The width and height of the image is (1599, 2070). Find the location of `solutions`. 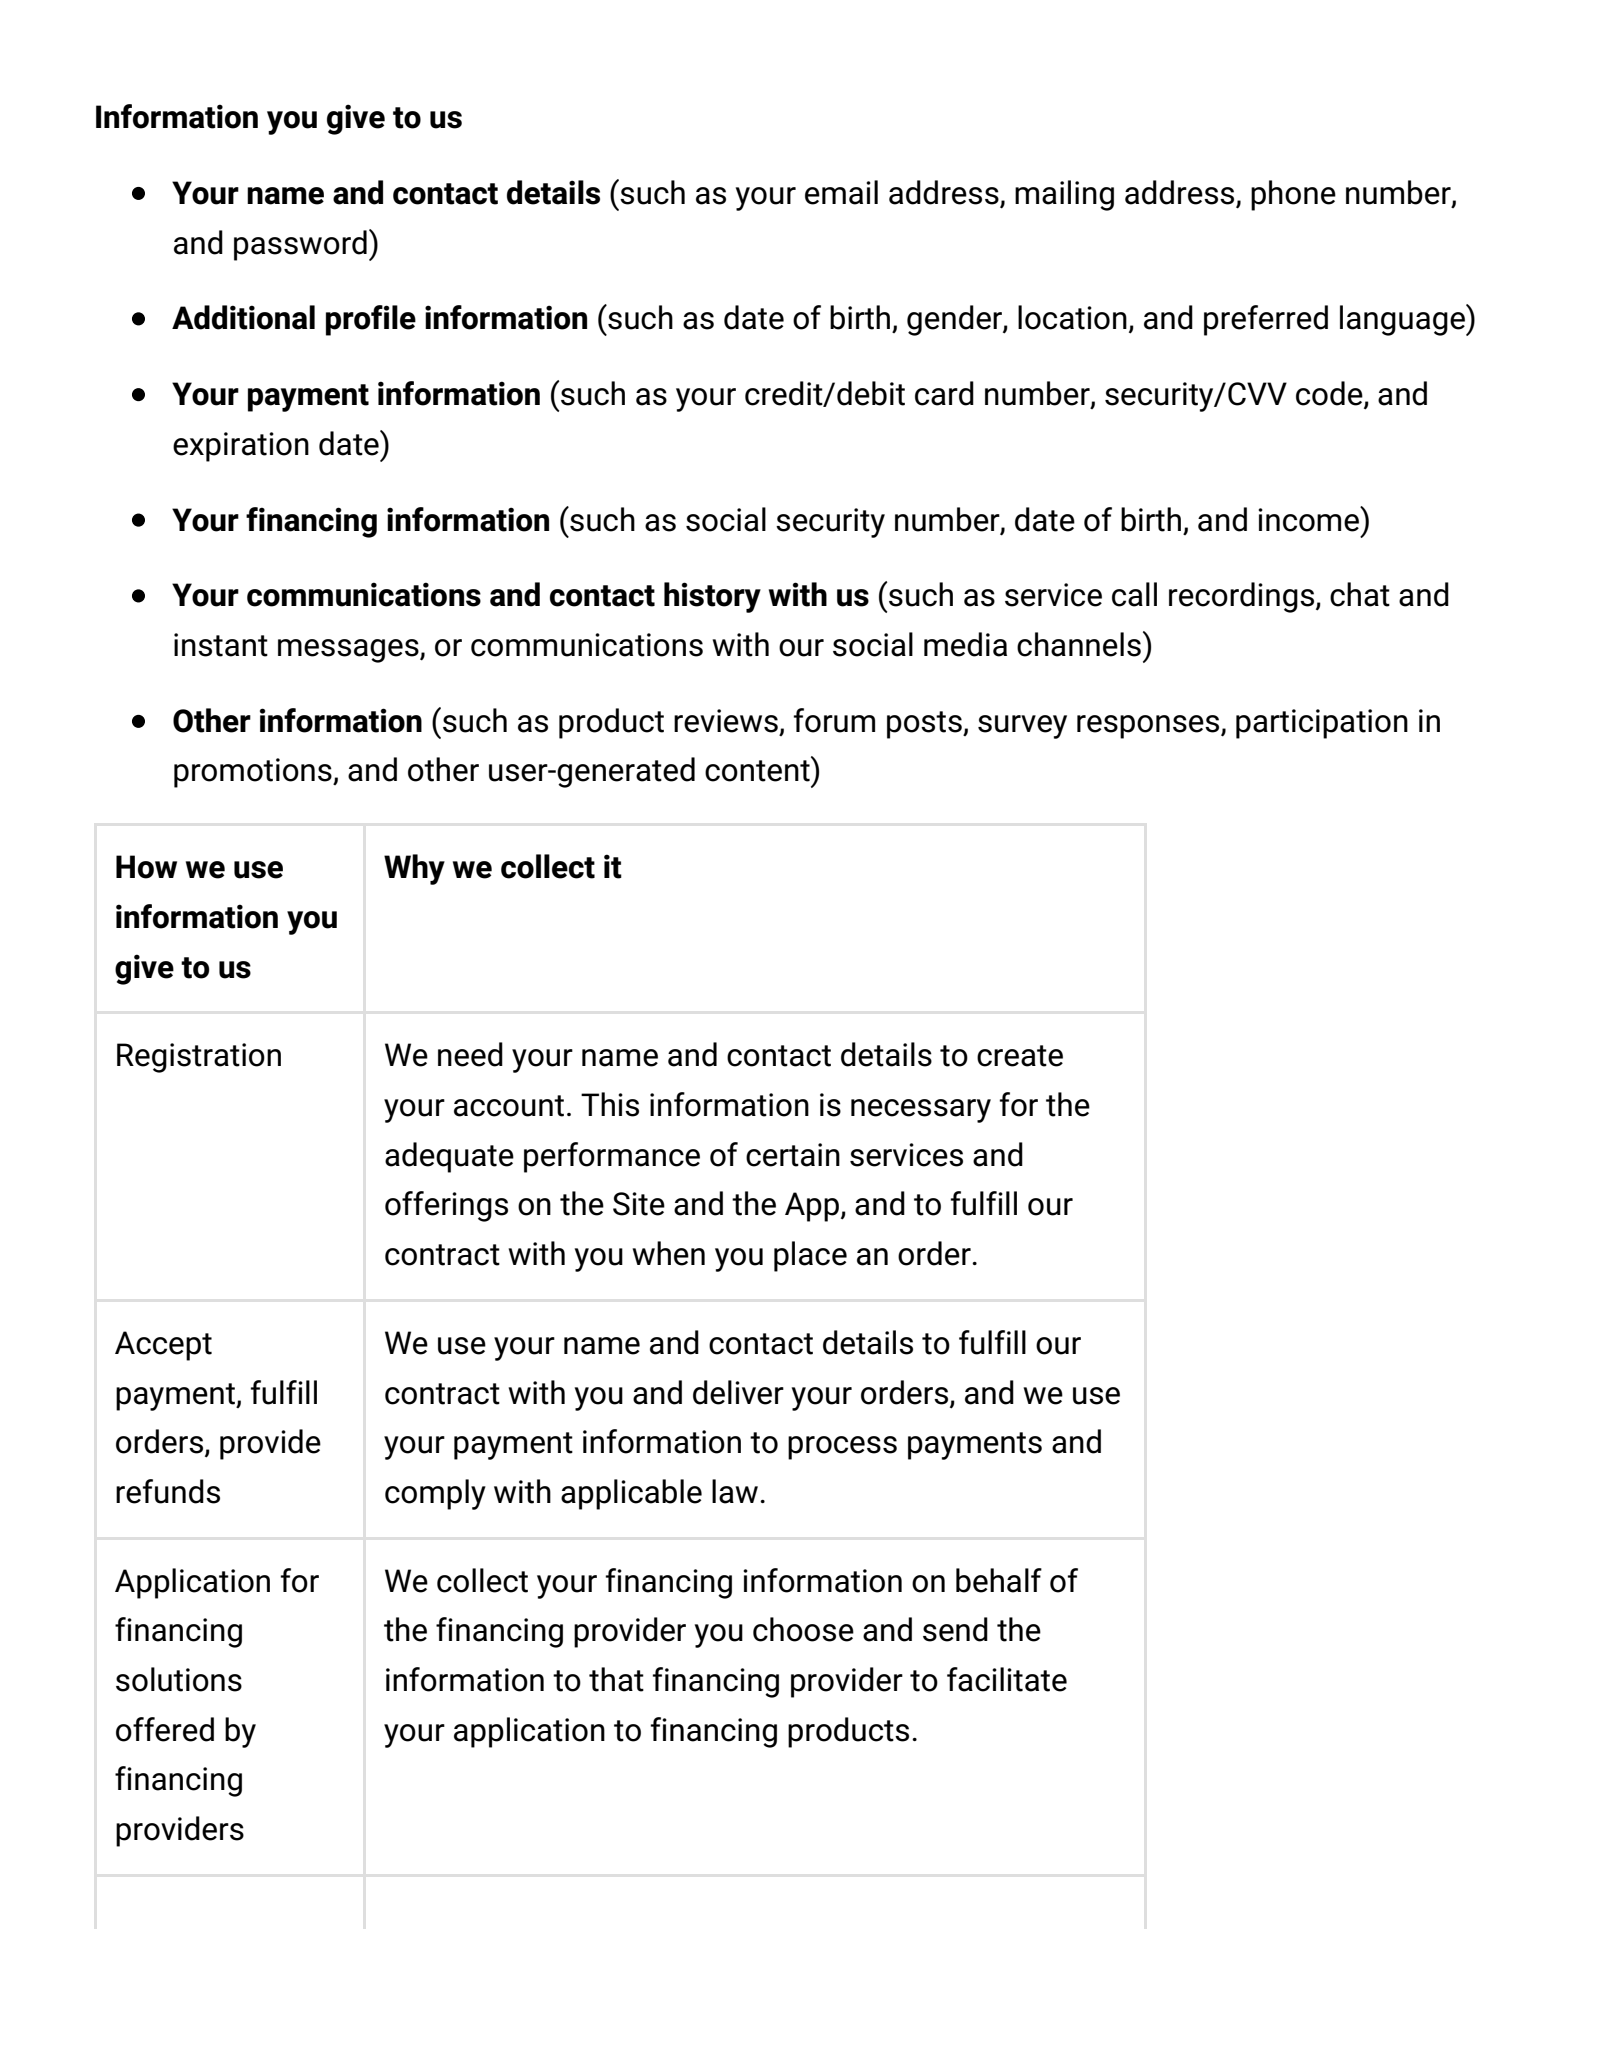

solutions is located at coordinates (179, 1679).
